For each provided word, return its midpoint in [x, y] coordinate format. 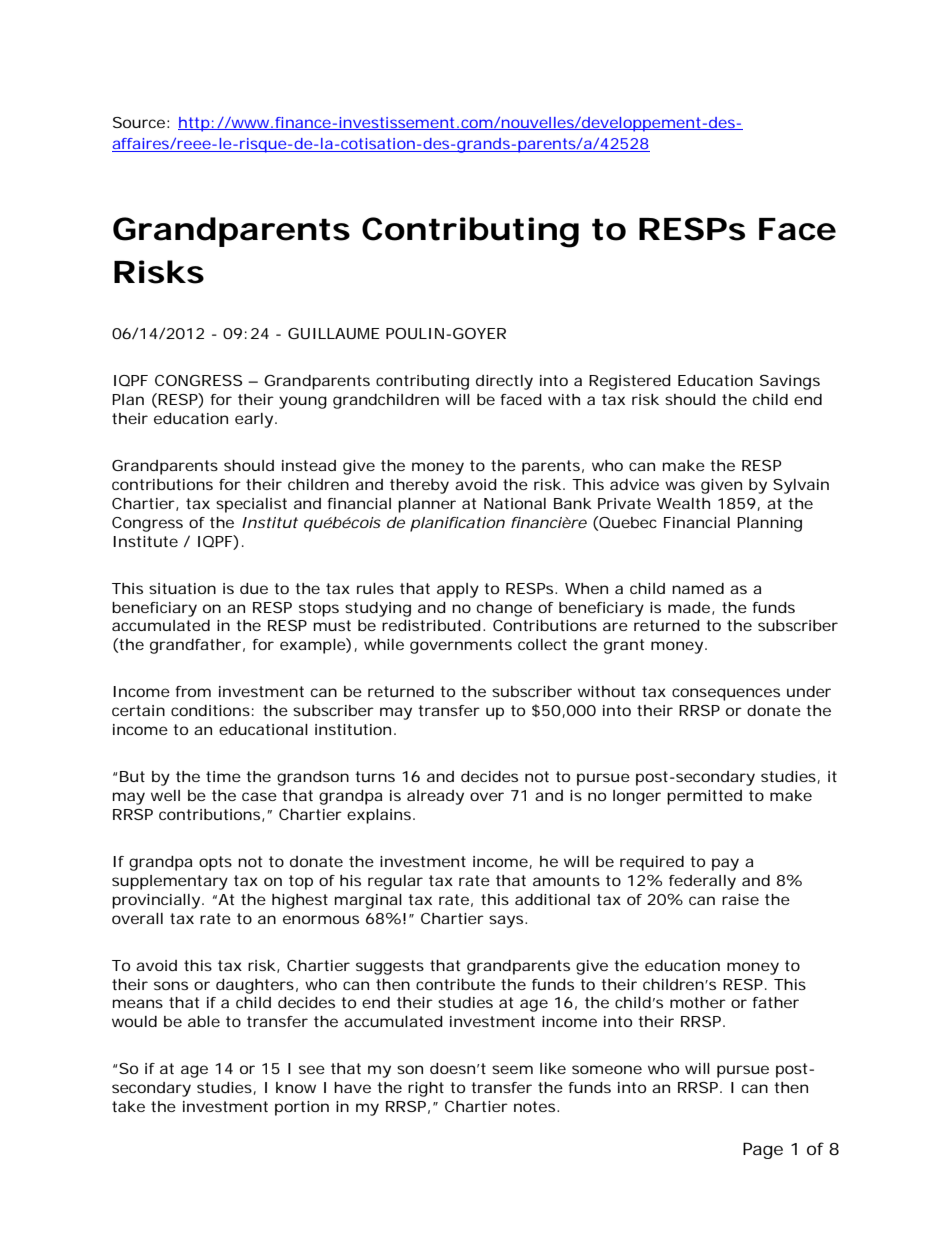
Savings [790, 382]
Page [763, 1150]
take [128, 1106]
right [426, 1089]
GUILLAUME [334, 333]
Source [139, 122]
